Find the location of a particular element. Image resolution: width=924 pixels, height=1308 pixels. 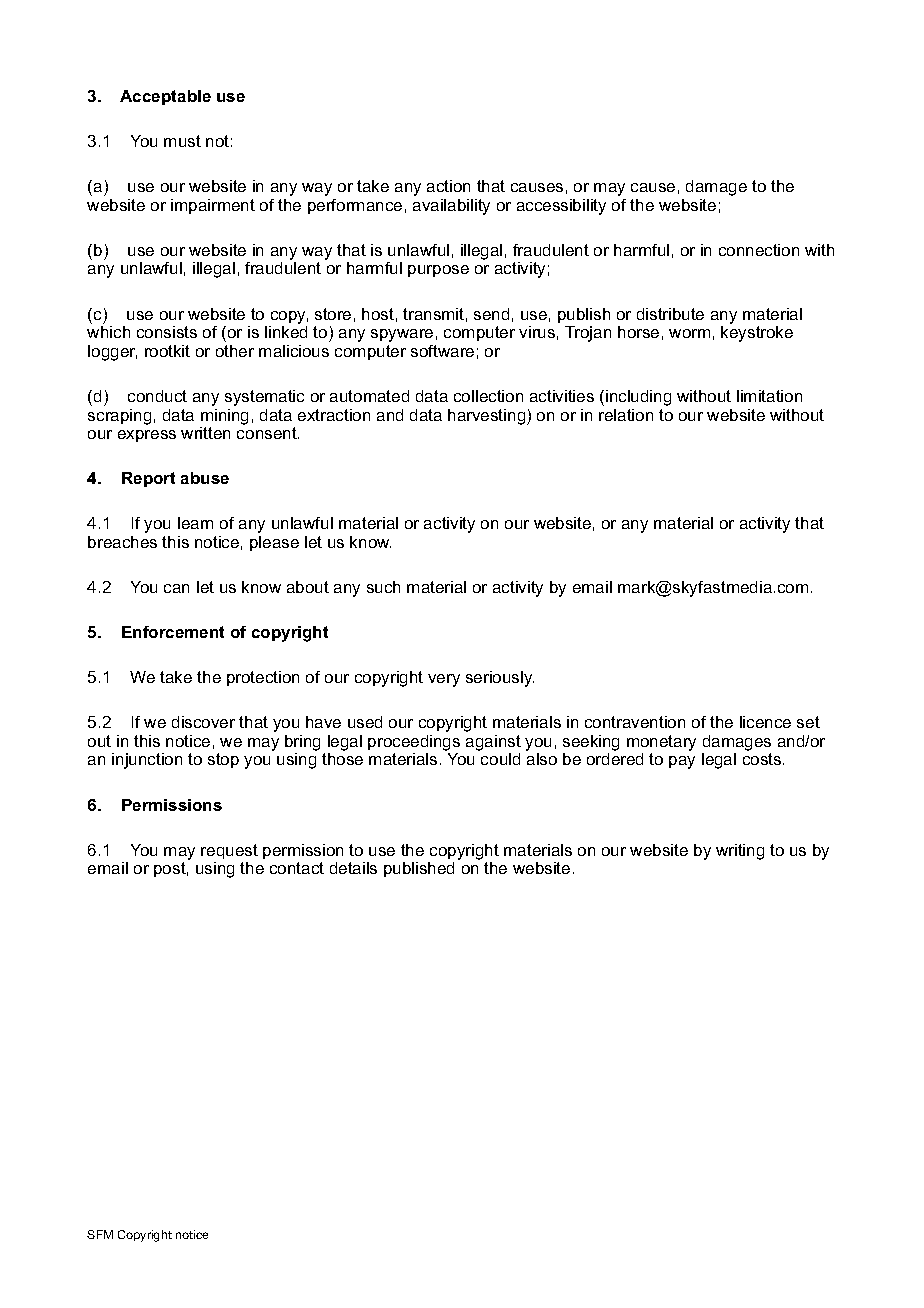

writing is located at coordinates (740, 852).
